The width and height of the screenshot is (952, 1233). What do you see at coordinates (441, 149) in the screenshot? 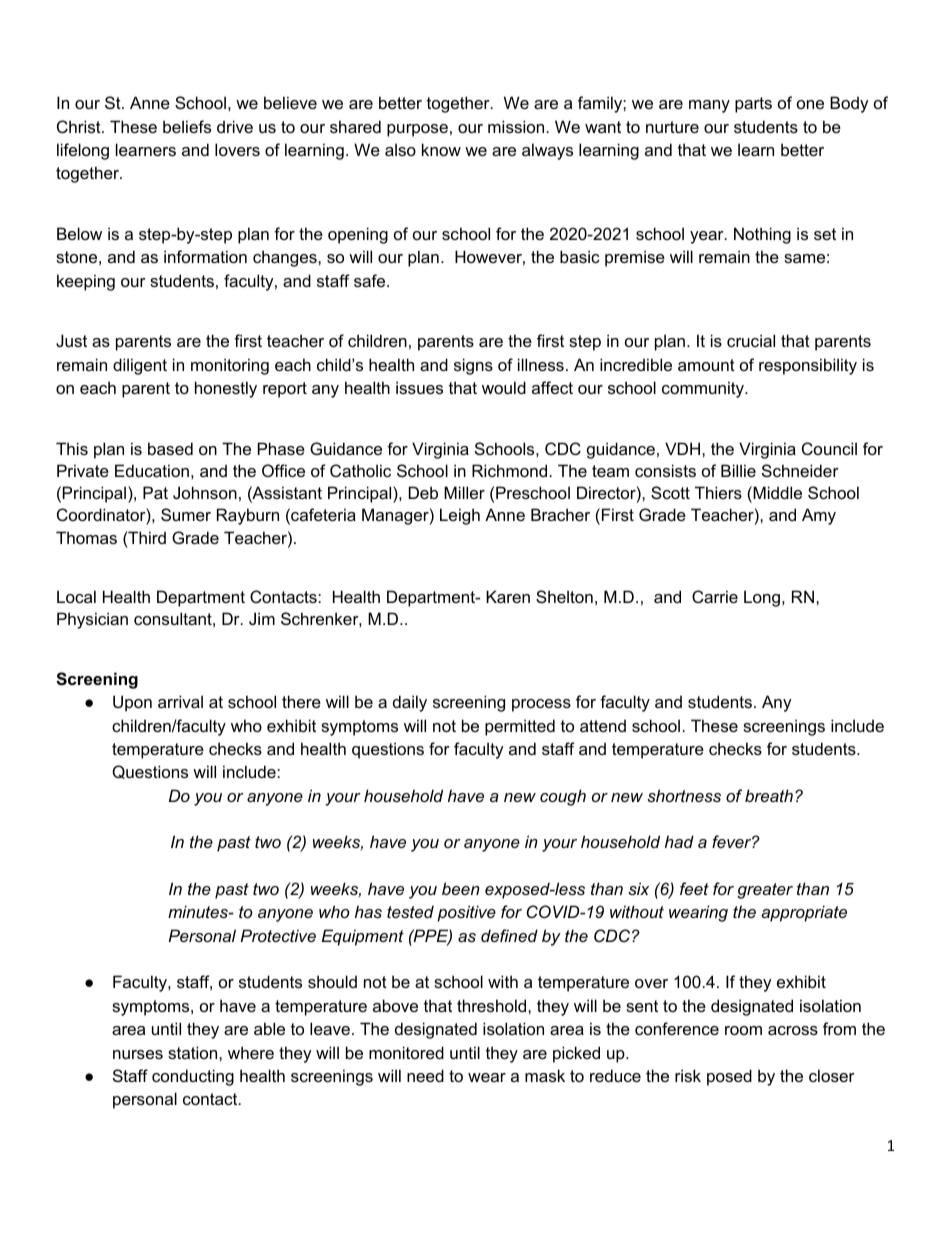
I see `know` at bounding box center [441, 149].
